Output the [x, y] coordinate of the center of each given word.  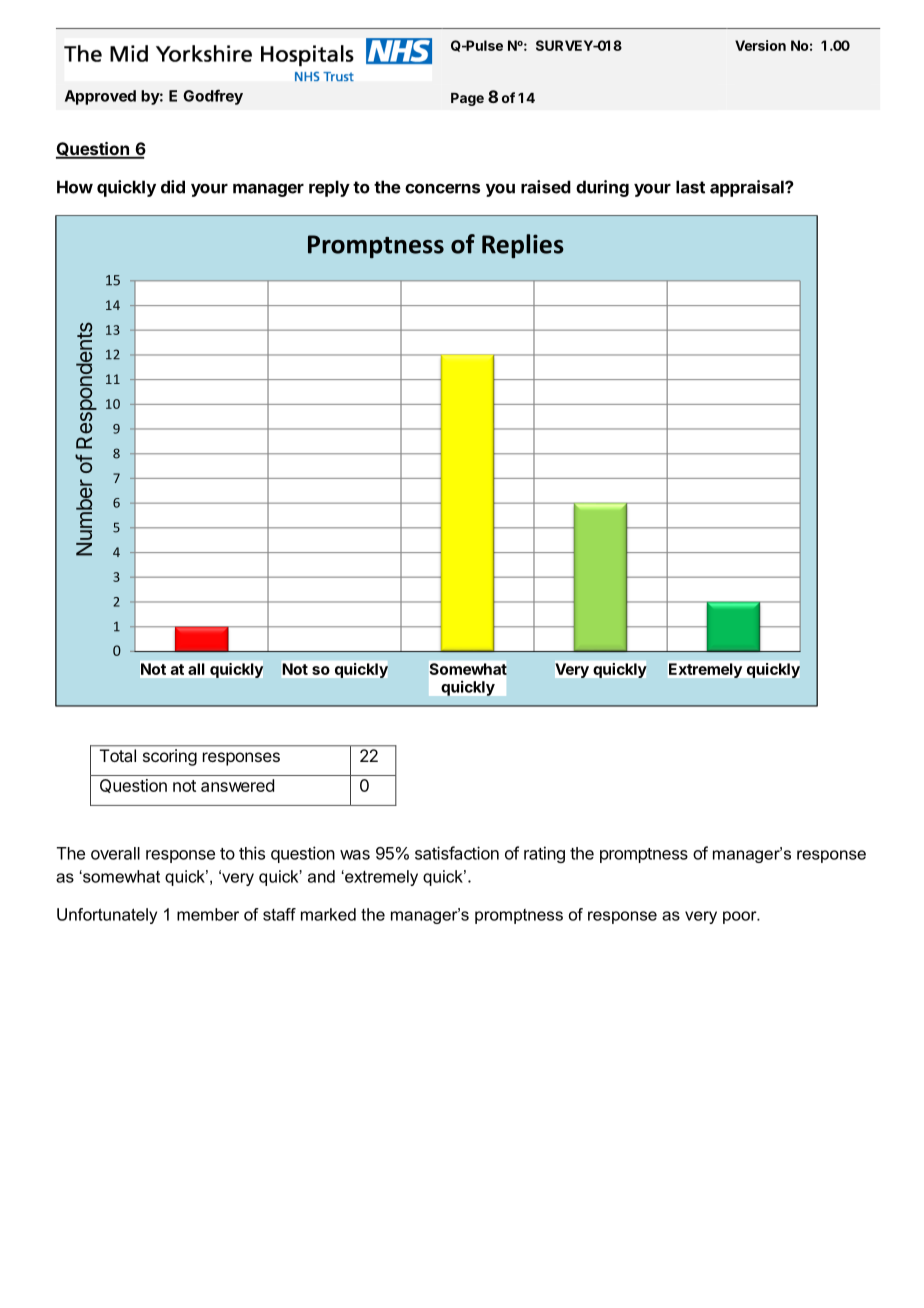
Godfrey [213, 97]
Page [467, 99]
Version [760, 45]
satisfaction [457, 853]
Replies [523, 246]
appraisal [748, 188]
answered [237, 785]
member [208, 914]
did [173, 187]
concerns [442, 188]
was [355, 855]
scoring [170, 757]
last [690, 187]
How [75, 187]
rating [544, 854]
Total [118, 755]
